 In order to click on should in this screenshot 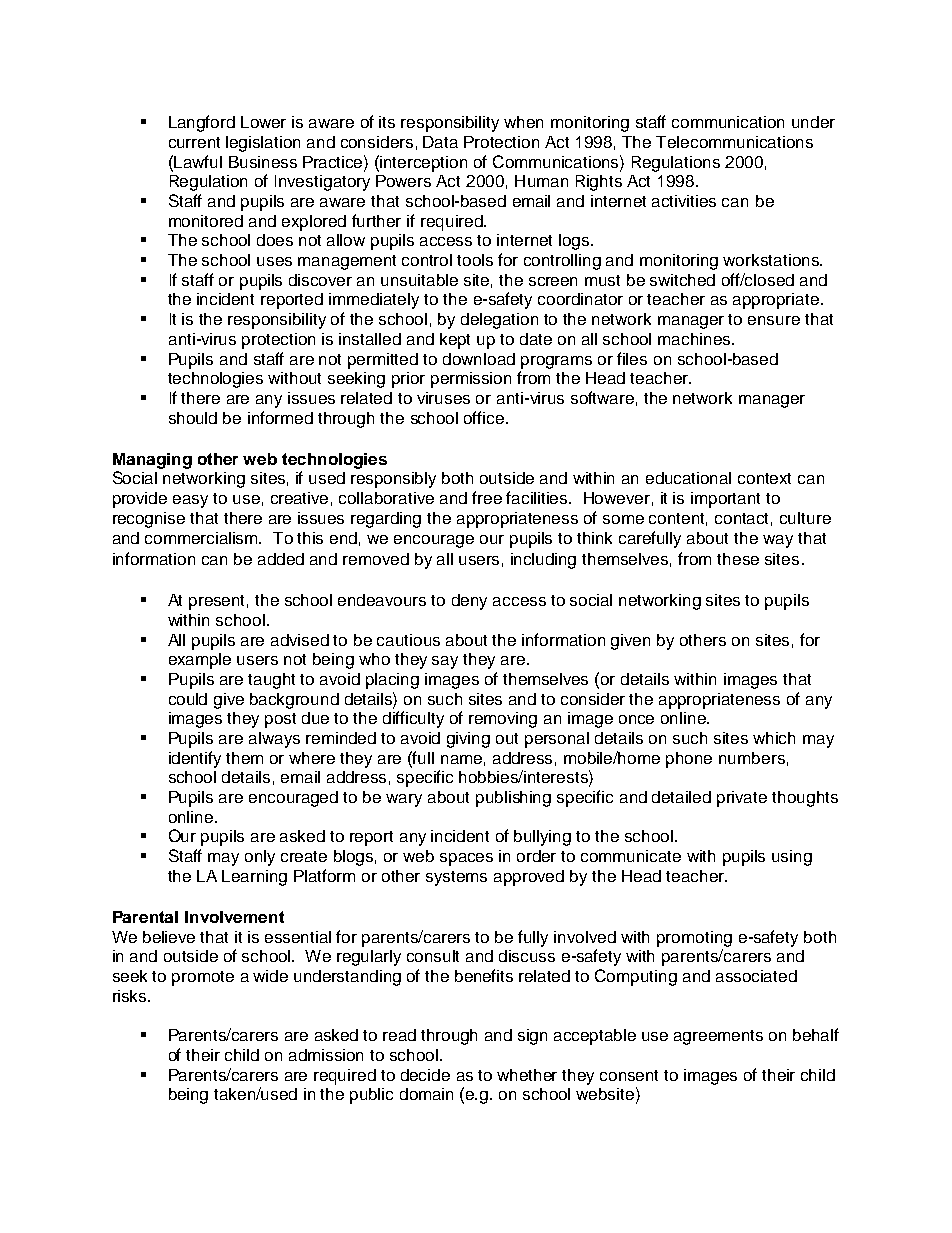, I will do `click(193, 418)`.
